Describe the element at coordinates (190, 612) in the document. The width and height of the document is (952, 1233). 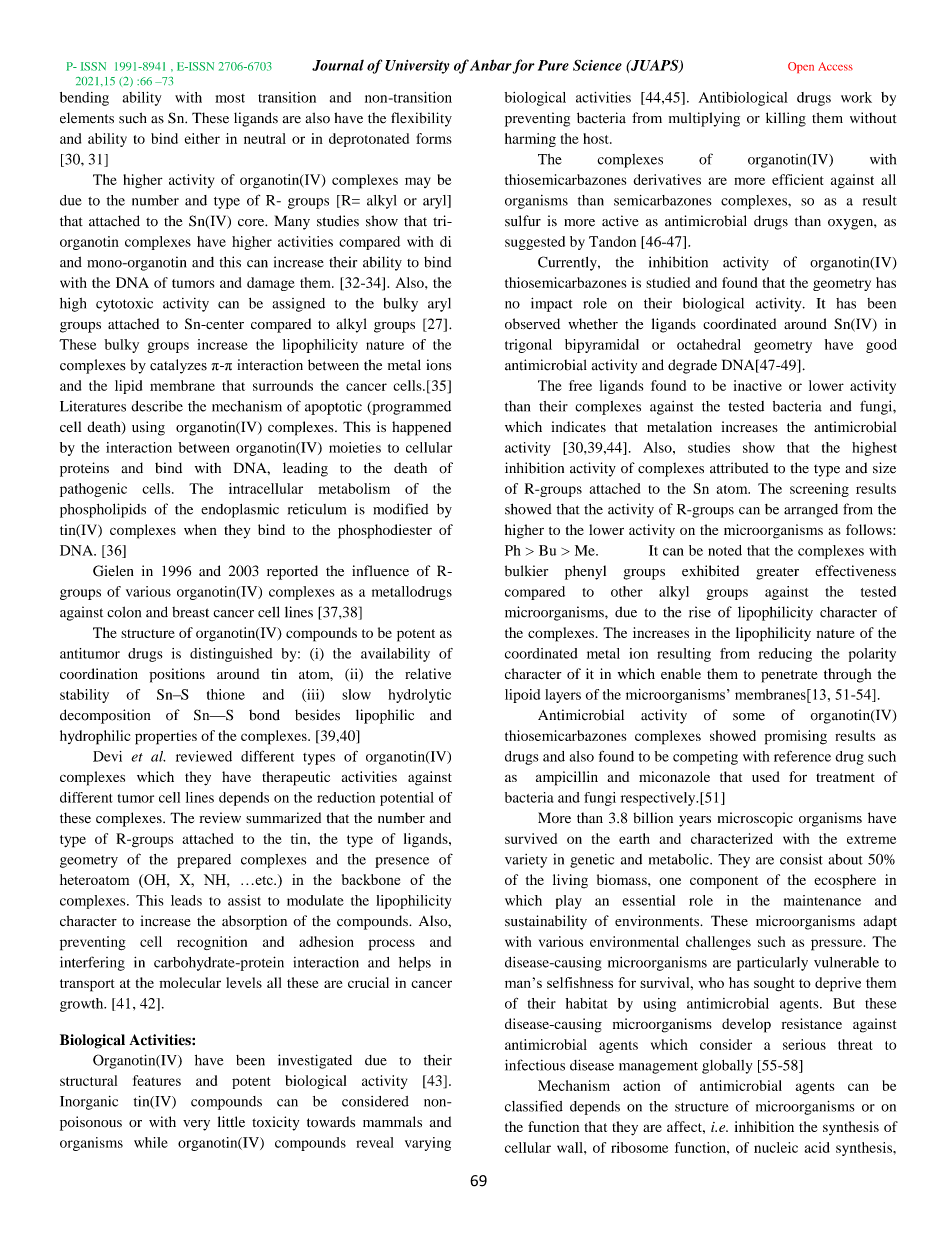
I see `breast` at that location.
